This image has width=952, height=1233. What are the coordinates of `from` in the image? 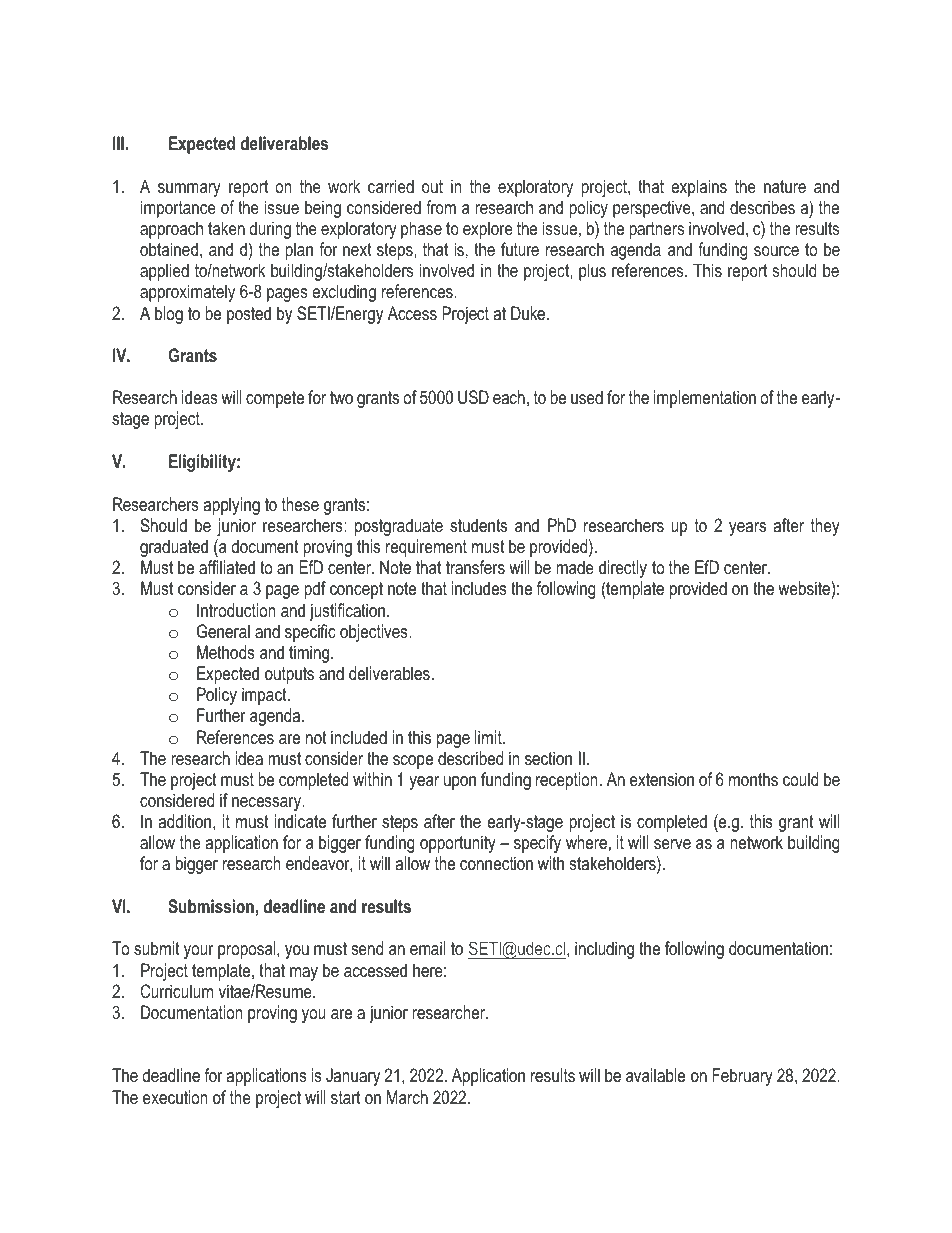 It's located at (441, 207).
